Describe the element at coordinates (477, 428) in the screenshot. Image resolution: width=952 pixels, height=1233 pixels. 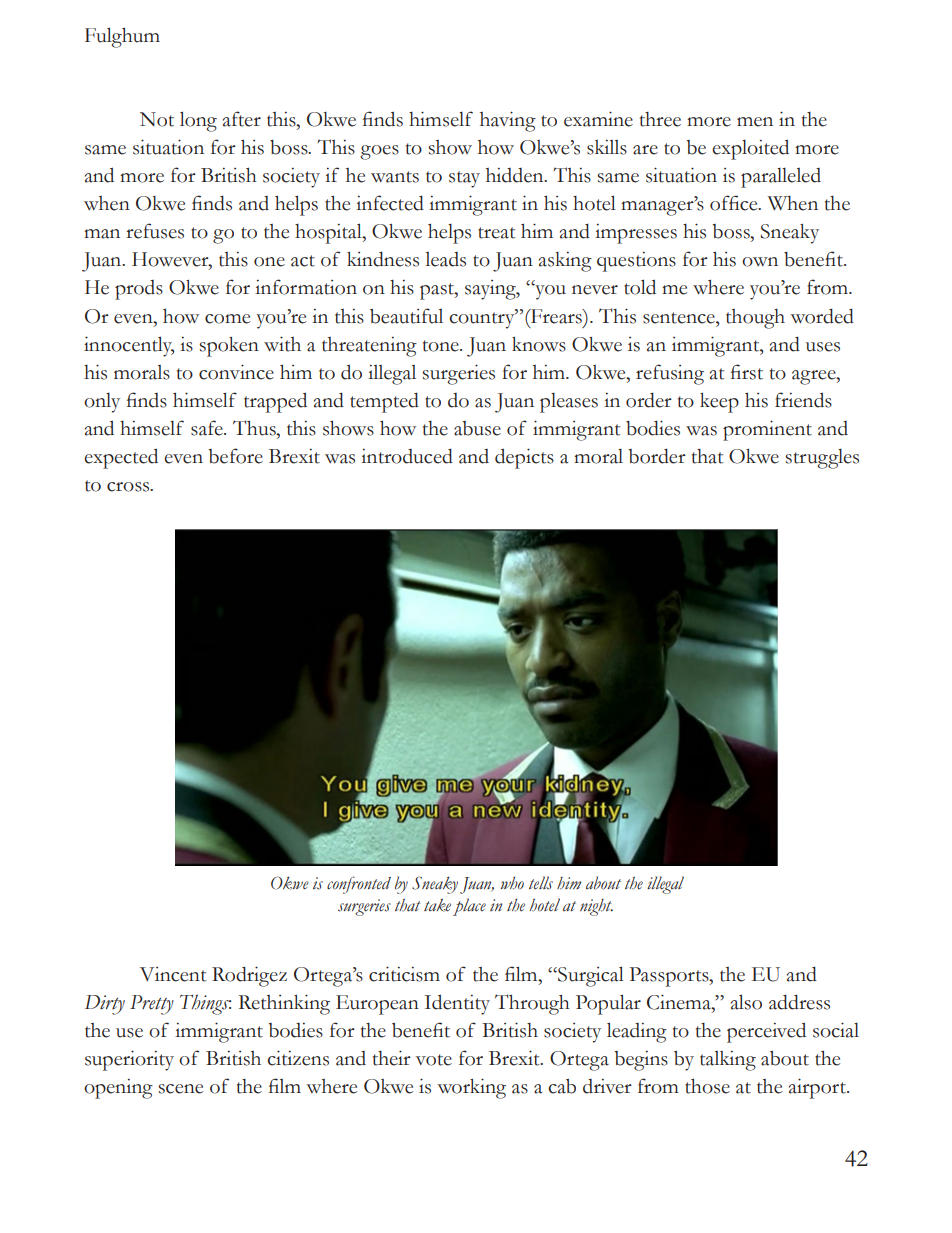
I see `abuse` at that location.
